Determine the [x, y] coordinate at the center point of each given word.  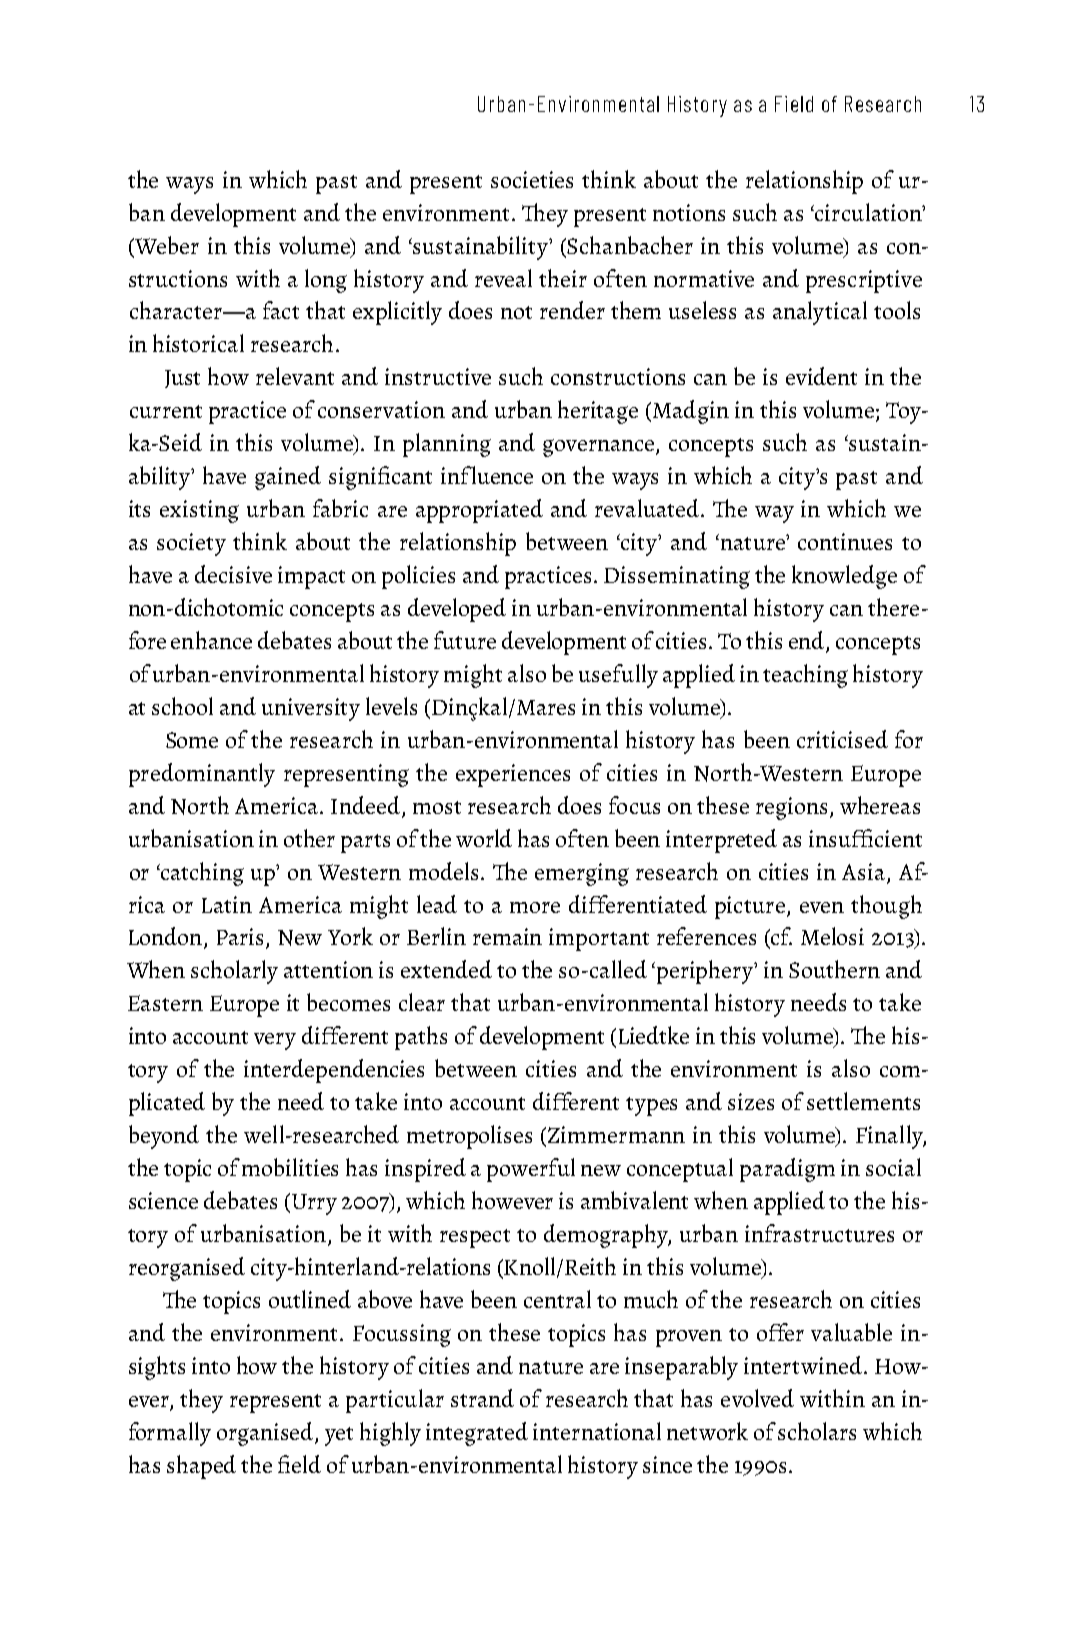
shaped [201, 1467]
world [484, 838]
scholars [817, 1431]
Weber [166, 245]
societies [532, 179]
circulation [868, 212]
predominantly [202, 775]
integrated [477, 1434]
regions [791, 808]
